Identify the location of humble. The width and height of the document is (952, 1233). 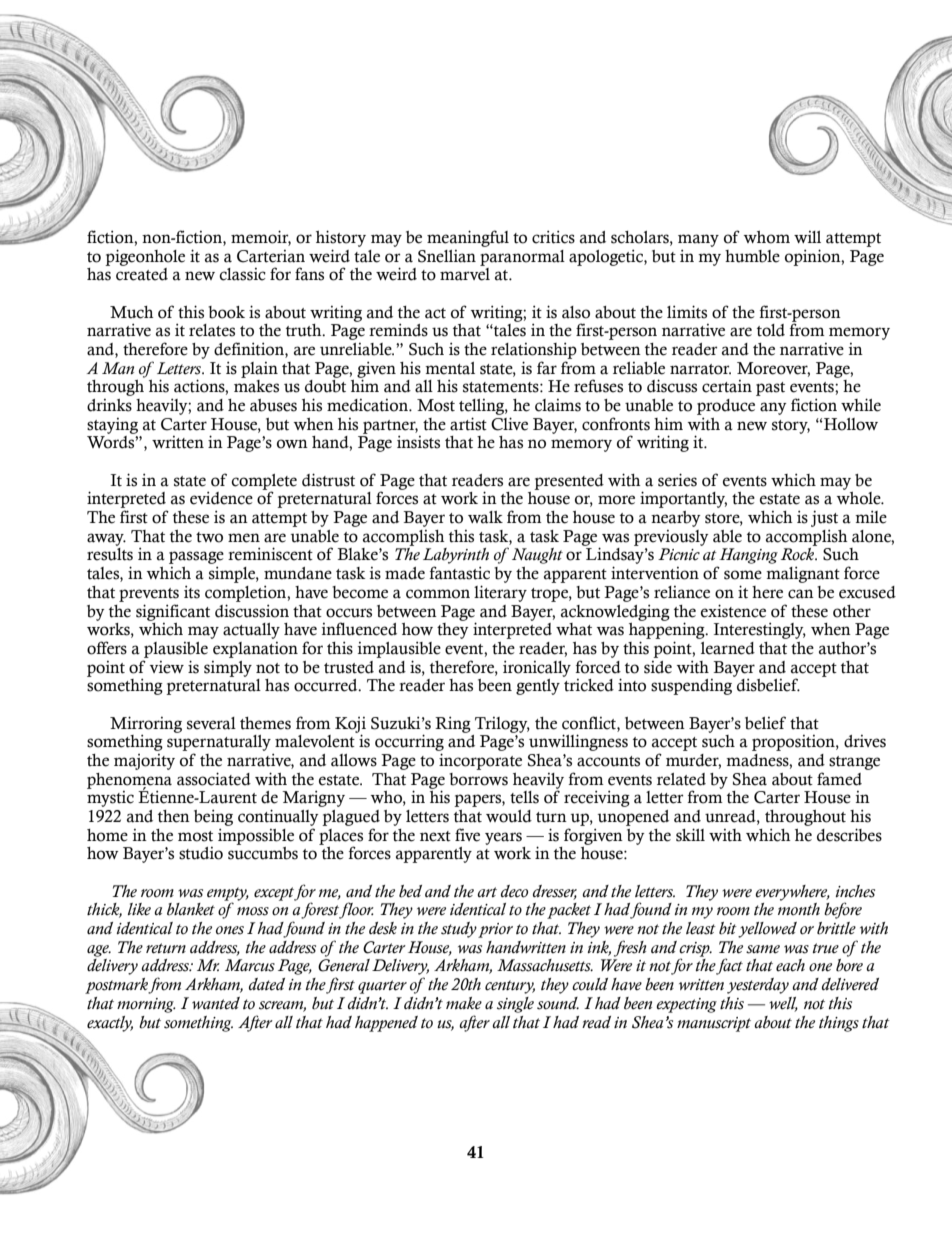
(752, 256).
